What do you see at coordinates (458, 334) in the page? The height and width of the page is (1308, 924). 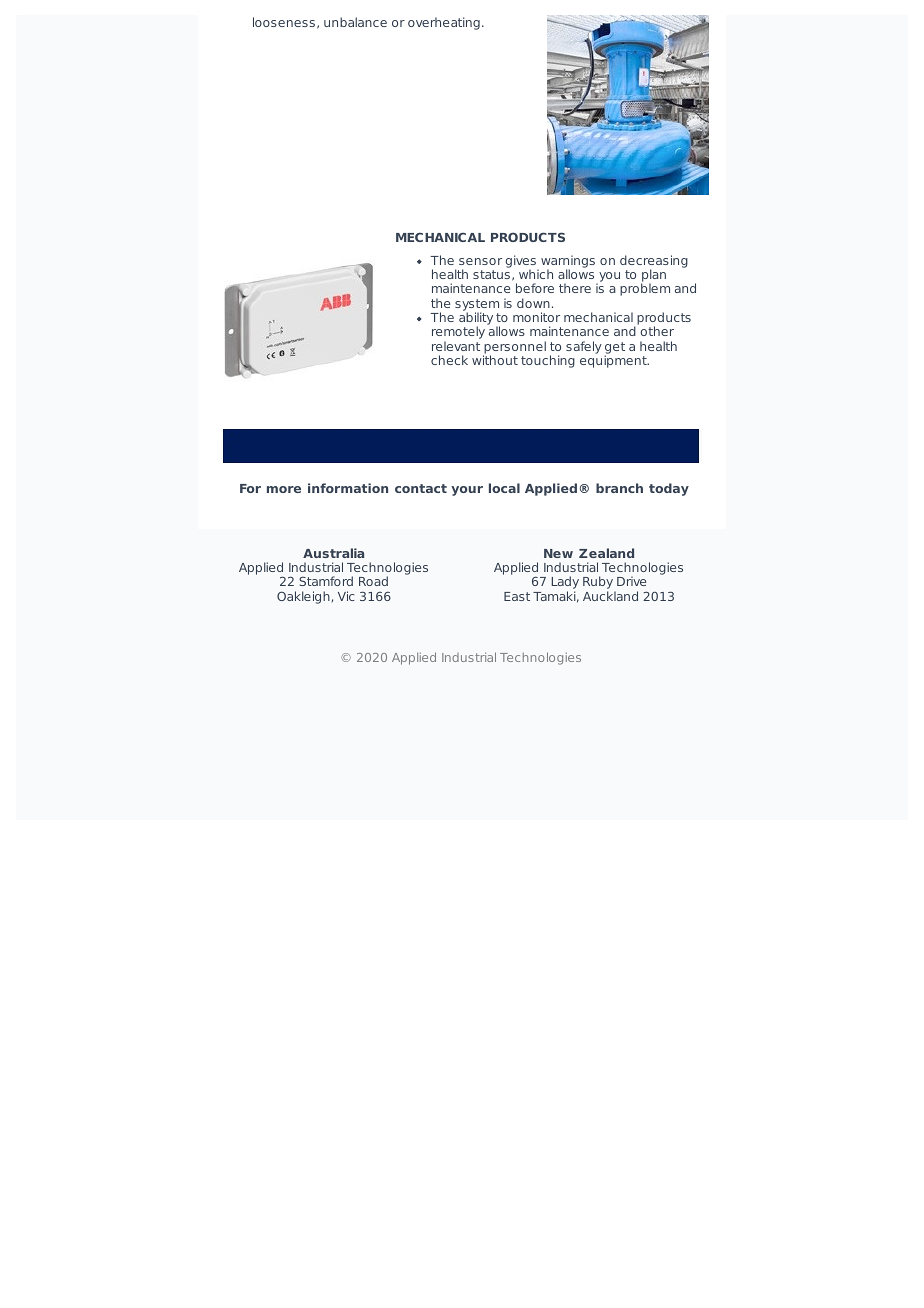 I see `remotely` at bounding box center [458, 334].
